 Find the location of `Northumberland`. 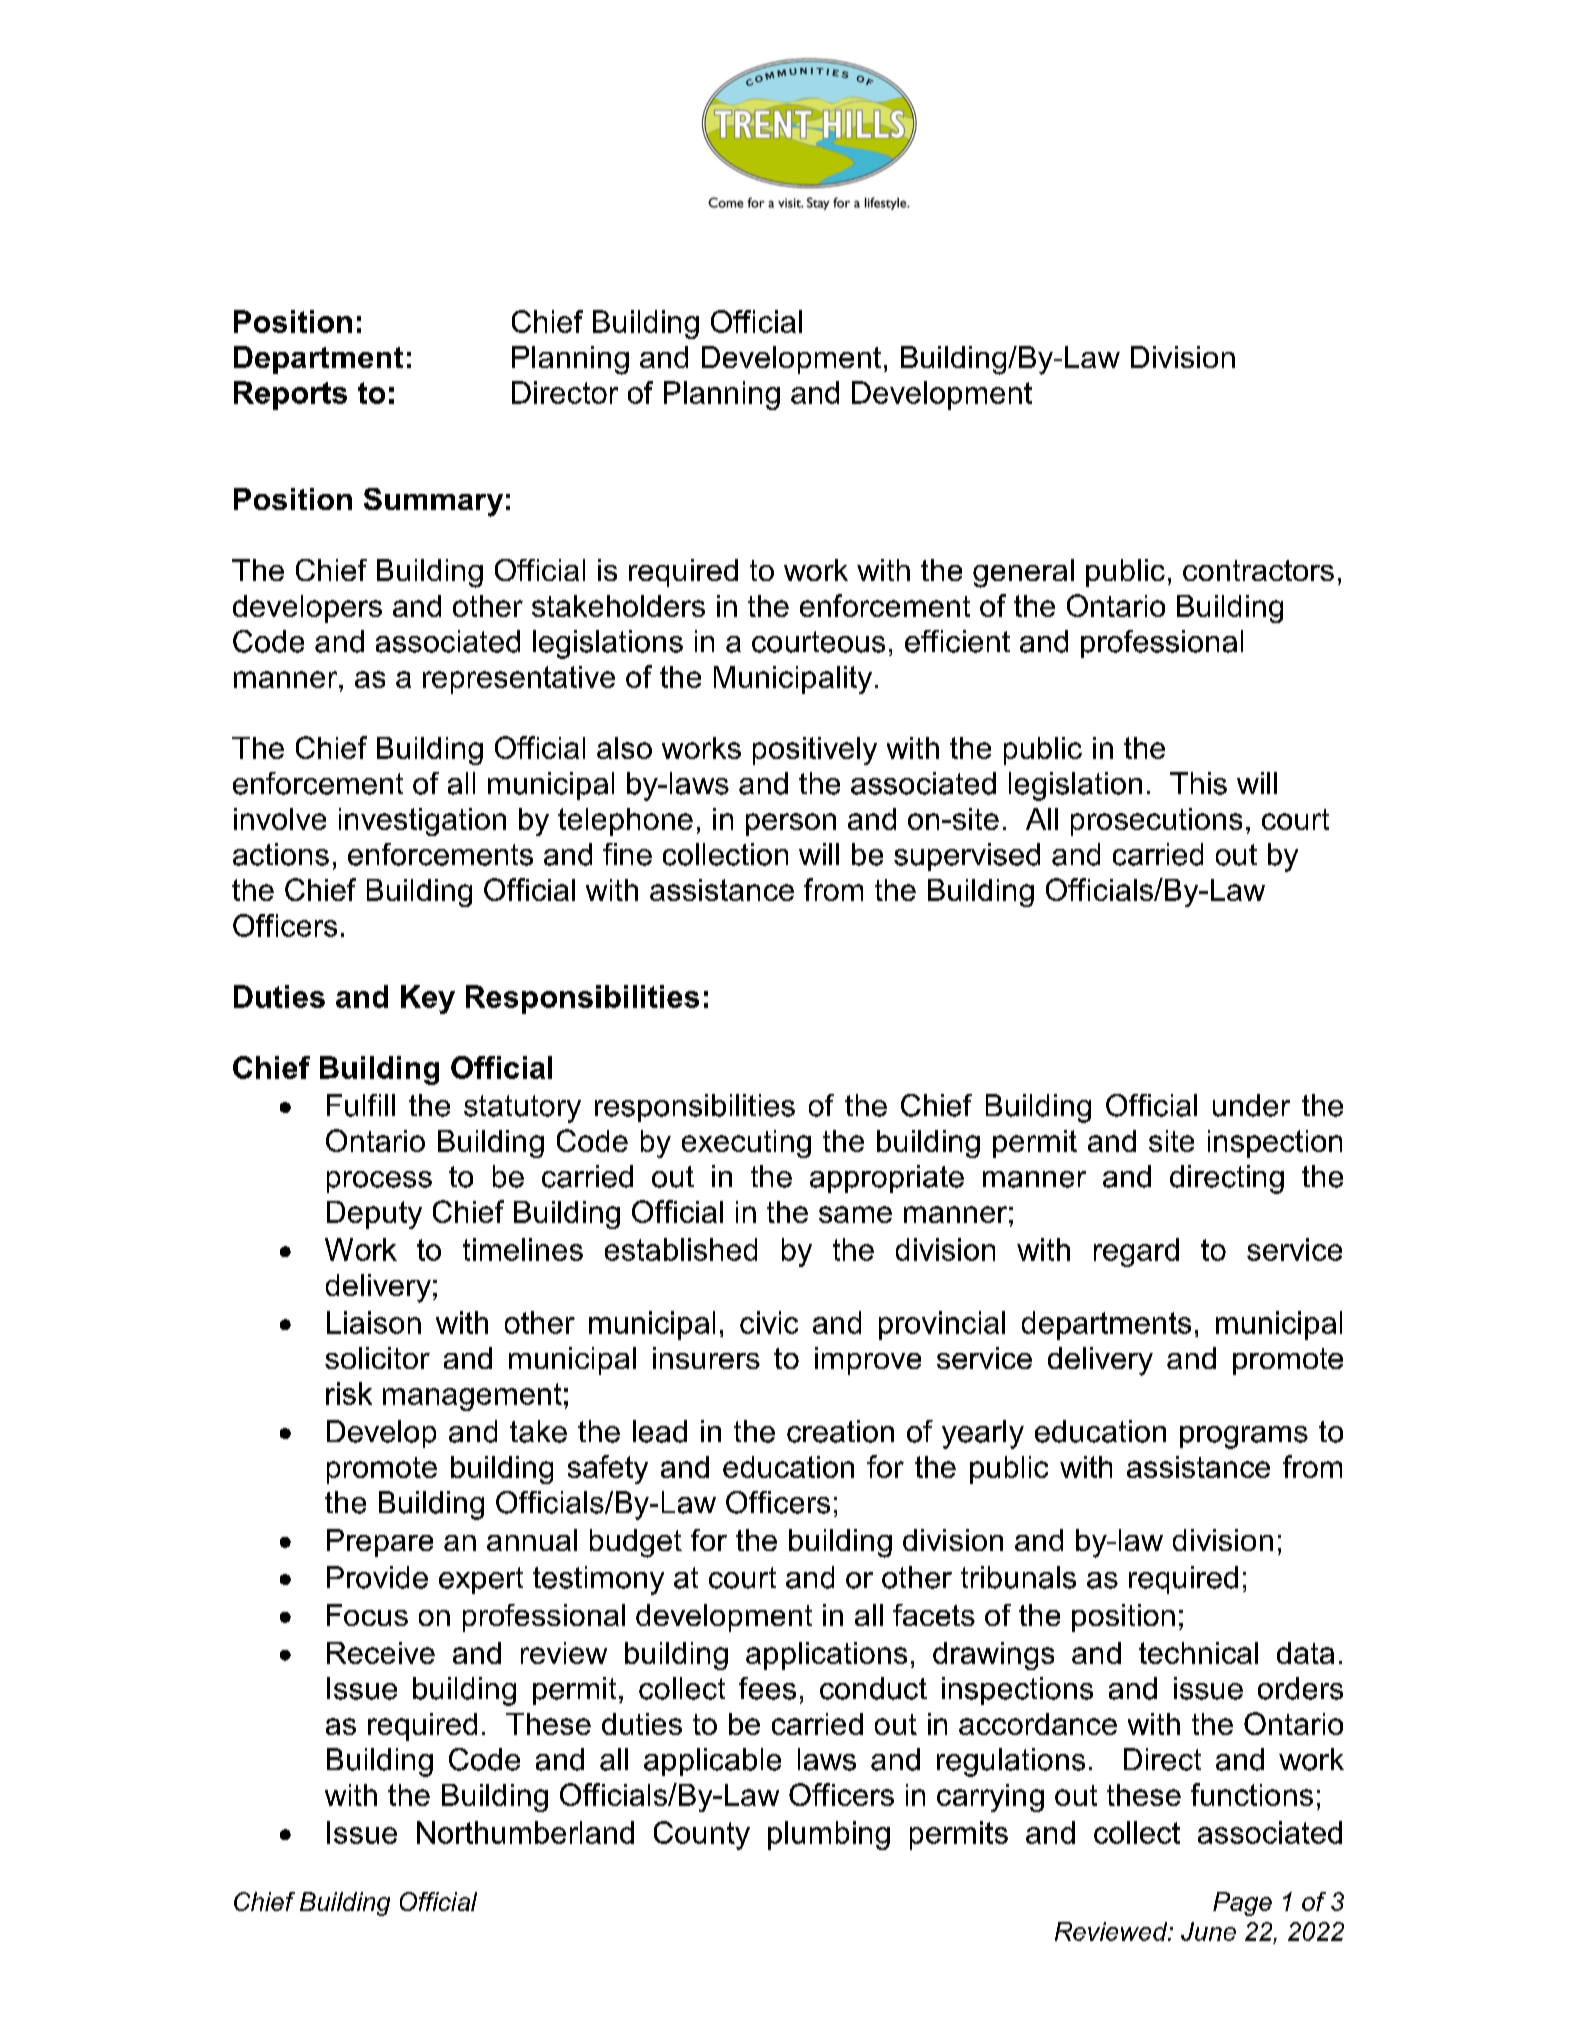

Northumberland is located at coordinates (525, 1832).
